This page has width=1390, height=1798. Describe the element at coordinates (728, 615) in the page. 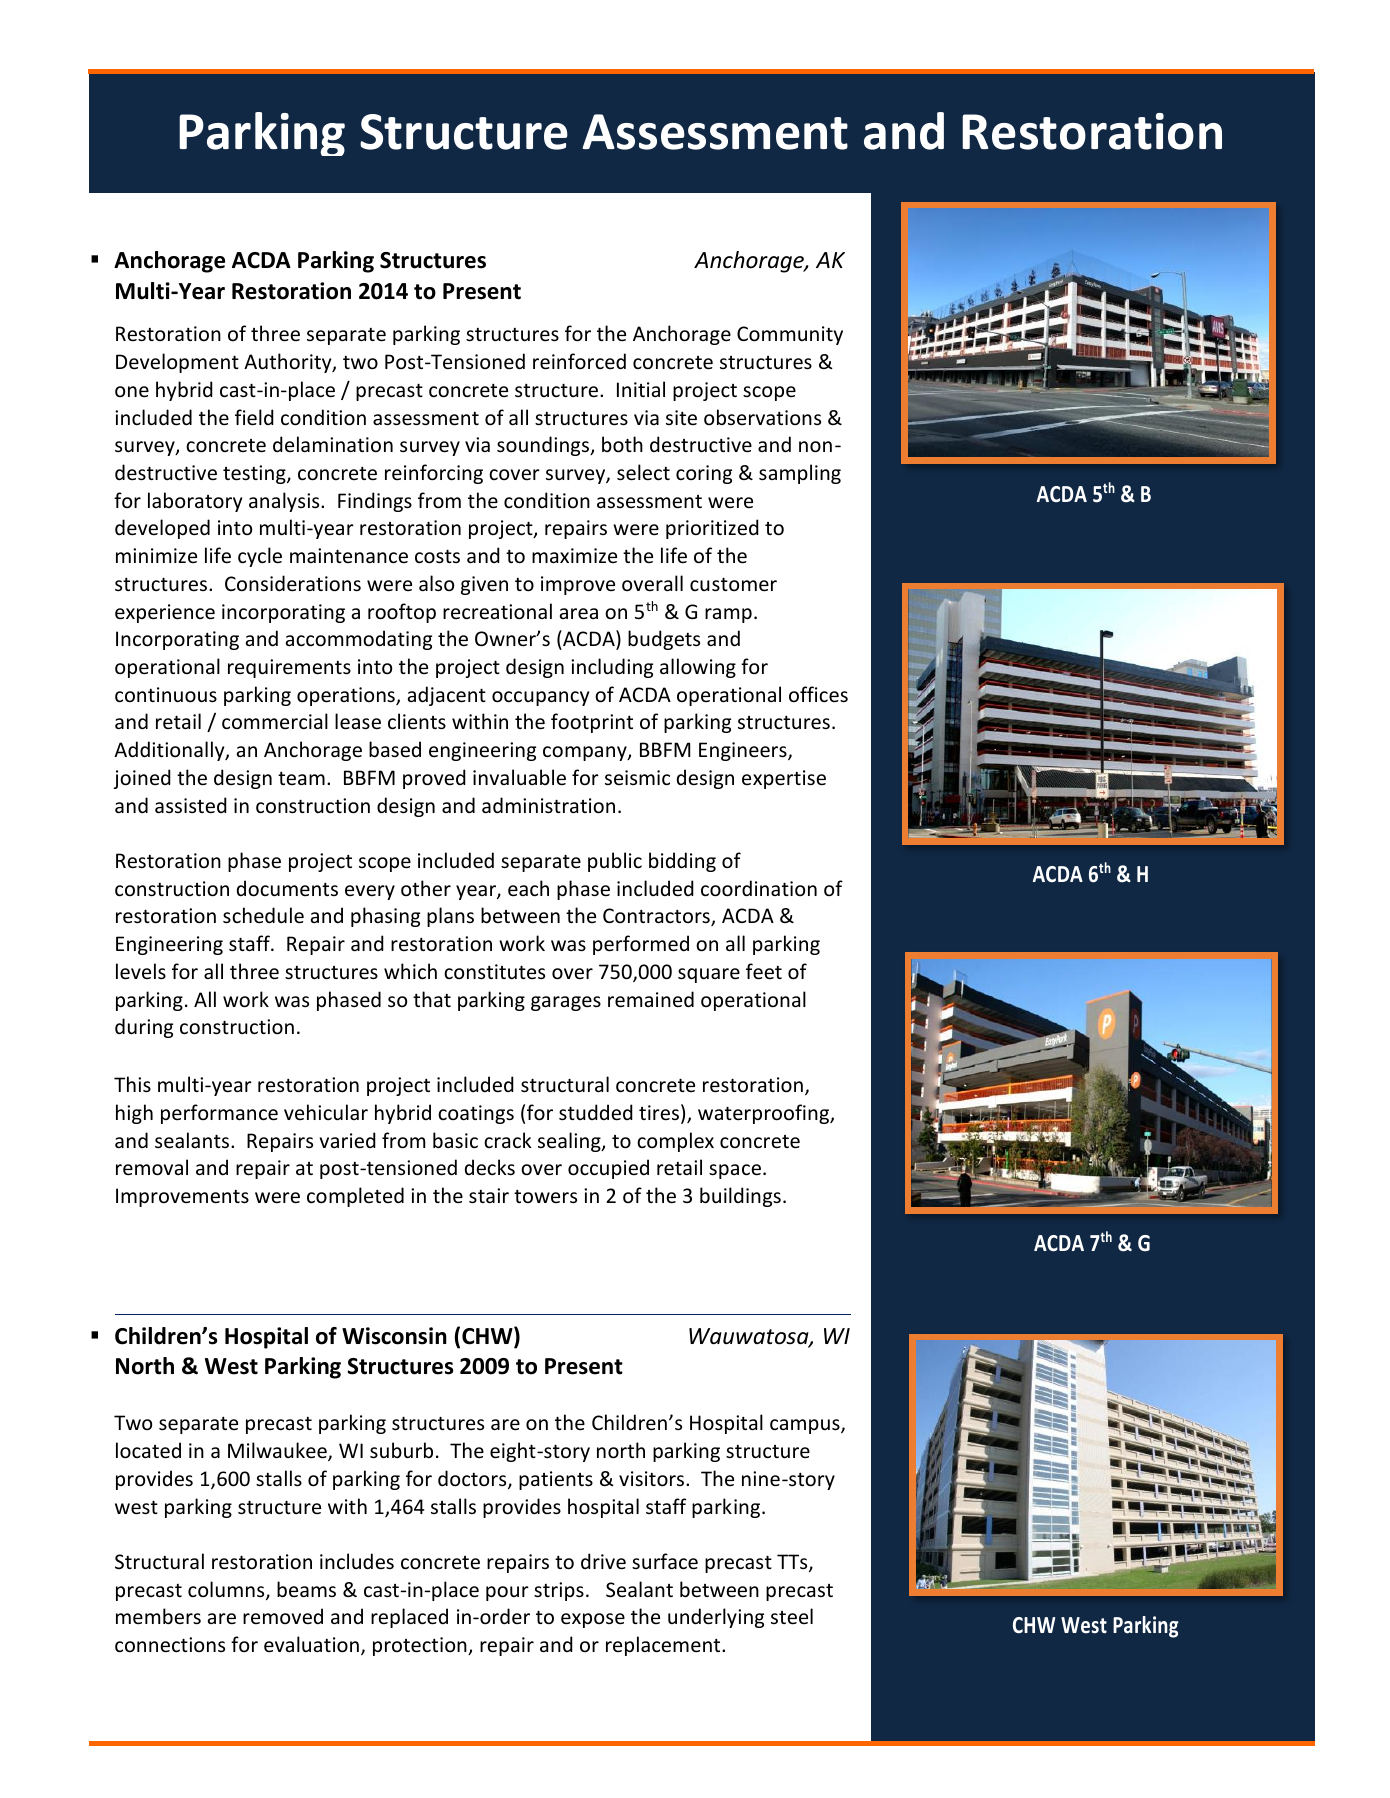

I see `ramp` at that location.
